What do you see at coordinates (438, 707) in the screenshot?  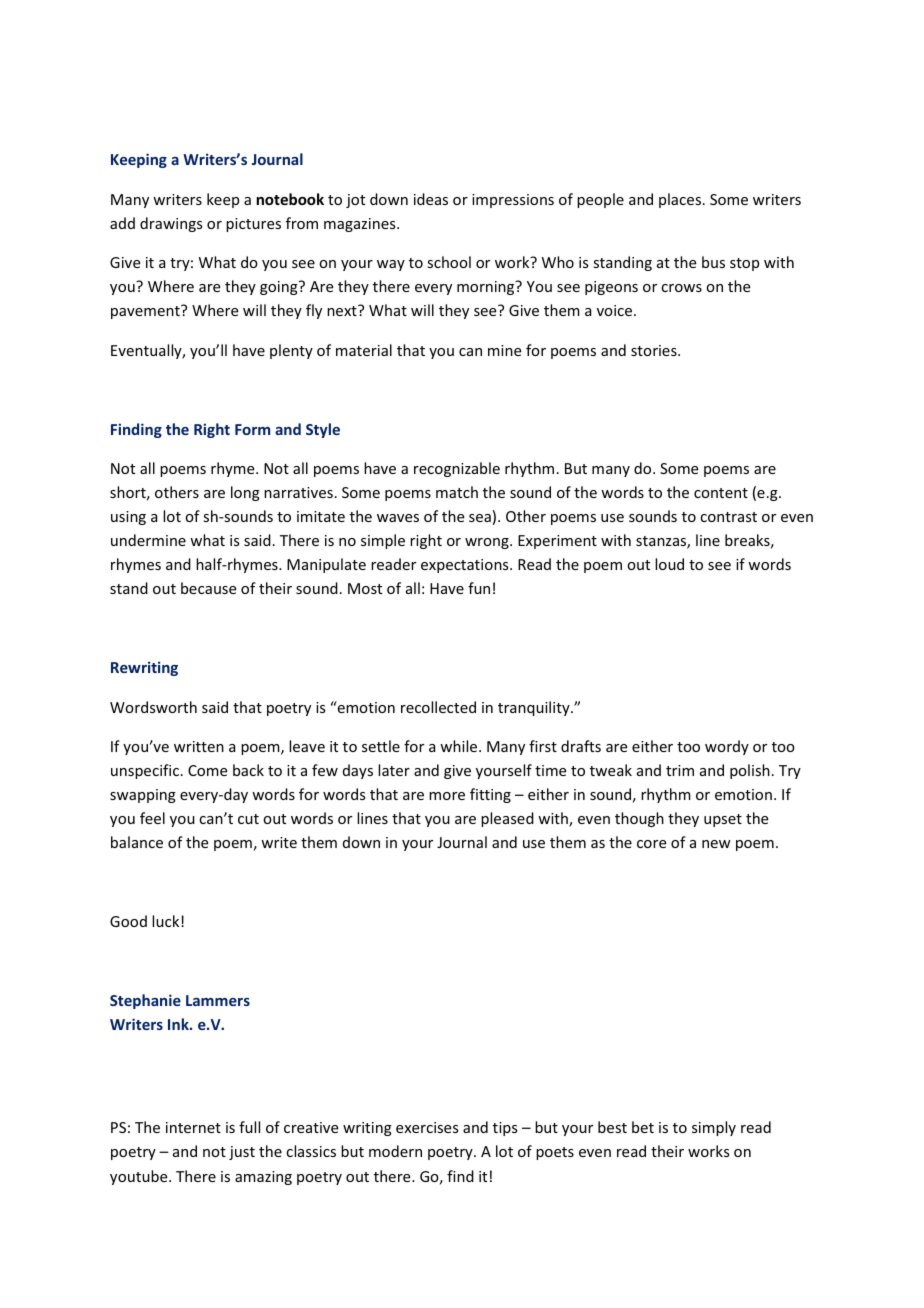 I see `recollected` at bounding box center [438, 707].
